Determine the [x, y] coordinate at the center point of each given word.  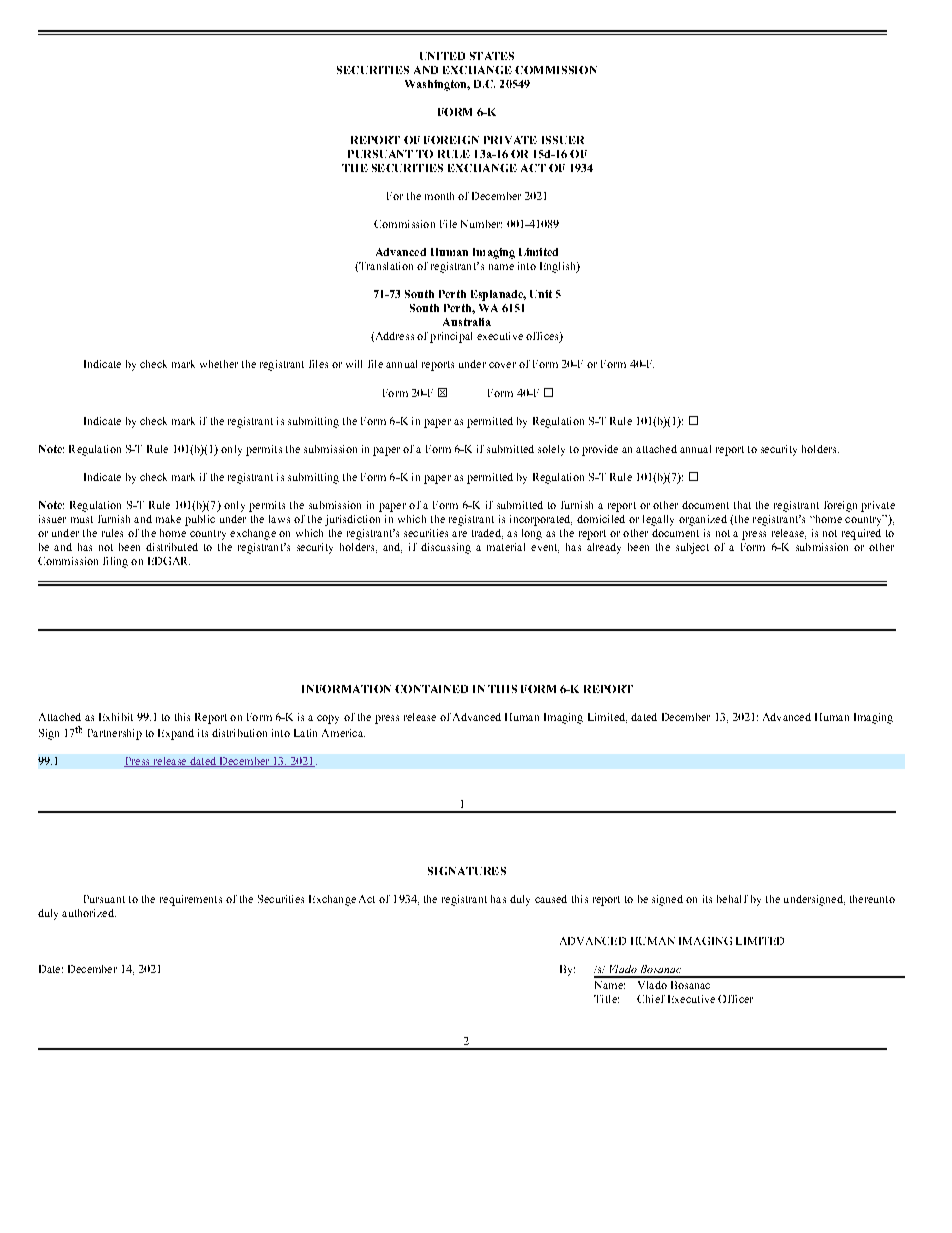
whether [219, 364]
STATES [492, 56]
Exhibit [116, 717]
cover [502, 365]
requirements [191, 900]
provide [600, 450]
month [439, 196]
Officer [735, 999]
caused [551, 899]
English [559, 267]
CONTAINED [431, 689]
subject [692, 548]
